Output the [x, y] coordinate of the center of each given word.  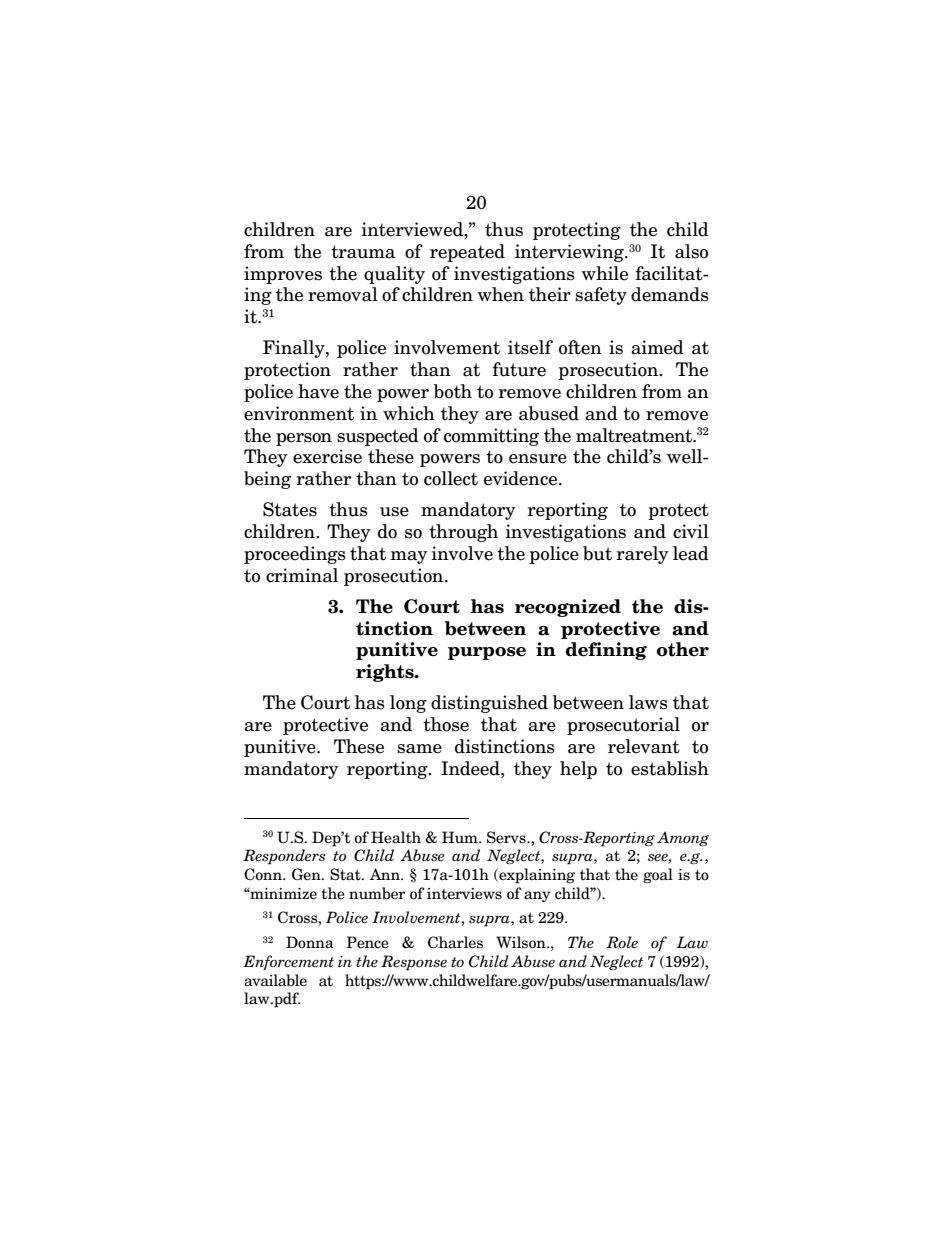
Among [683, 839]
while [604, 273]
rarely [642, 555]
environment [299, 413]
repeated [467, 253]
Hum [461, 837]
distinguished [489, 704]
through [463, 533]
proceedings [295, 555]
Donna [310, 942]
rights [386, 673]
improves [283, 275]
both [453, 391]
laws [648, 702]
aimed [657, 347]
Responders [284, 857]
